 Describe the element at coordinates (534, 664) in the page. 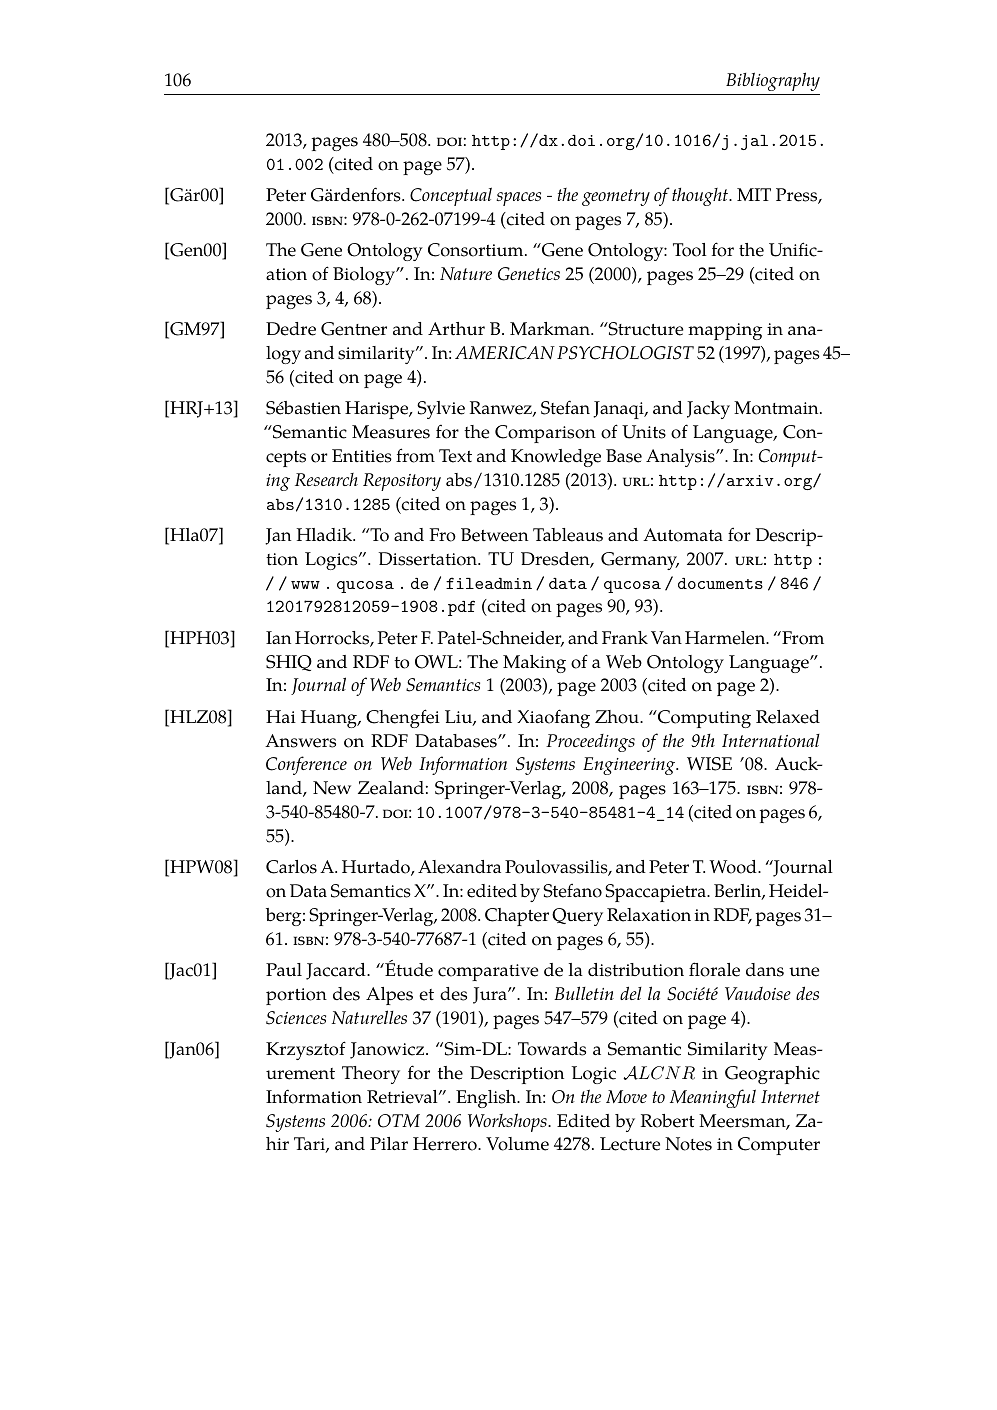

I see `Making` at that location.
